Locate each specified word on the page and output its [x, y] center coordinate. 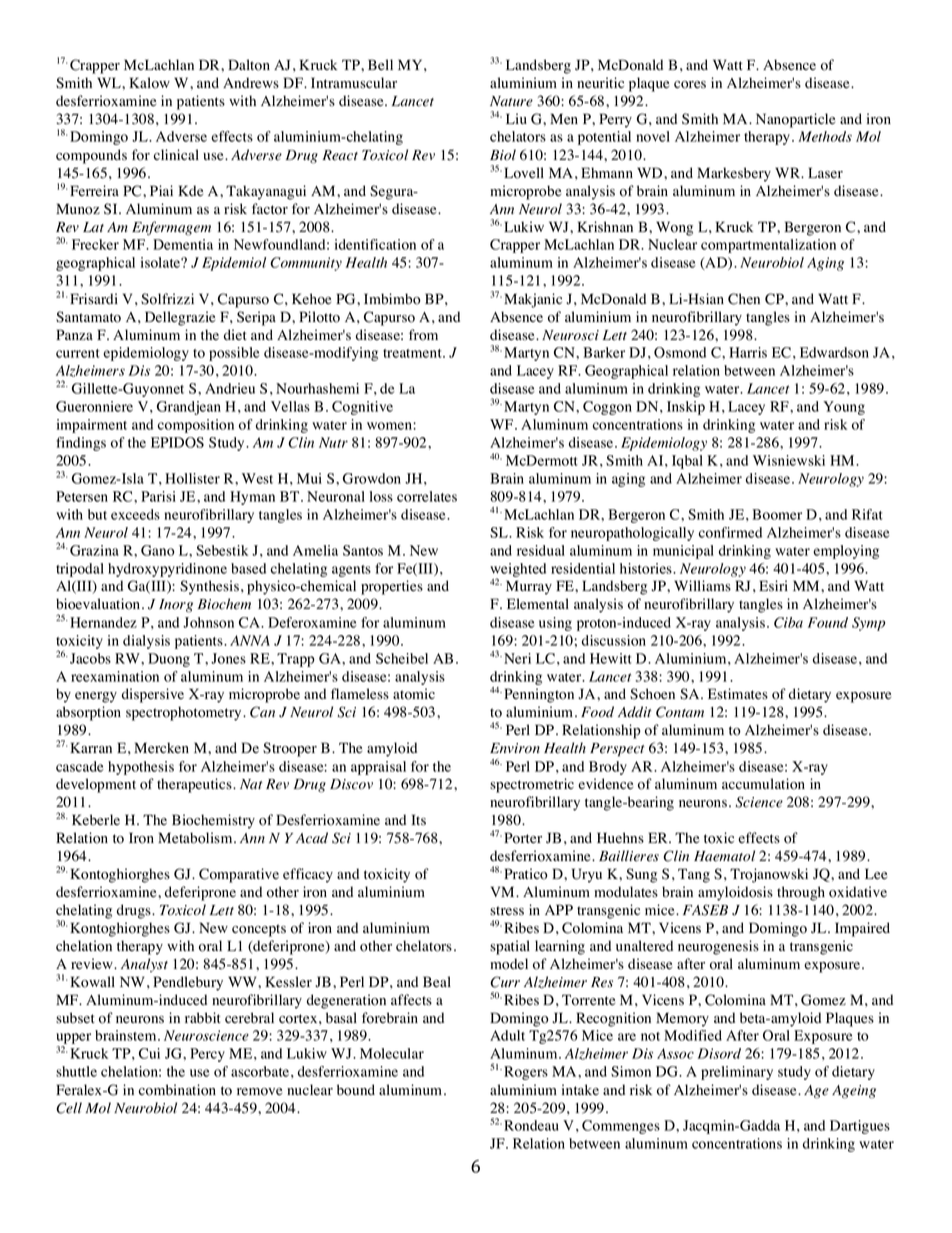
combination [177, 1090]
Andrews [251, 83]
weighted [518, 571]
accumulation [763, 784]
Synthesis [209, 587]
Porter [523, 838]
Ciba [788, 622]
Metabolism [196, 838]
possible [234, 354]
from [423, 335]
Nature [511, 101]
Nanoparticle [795, 120]
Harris [748, 352]
